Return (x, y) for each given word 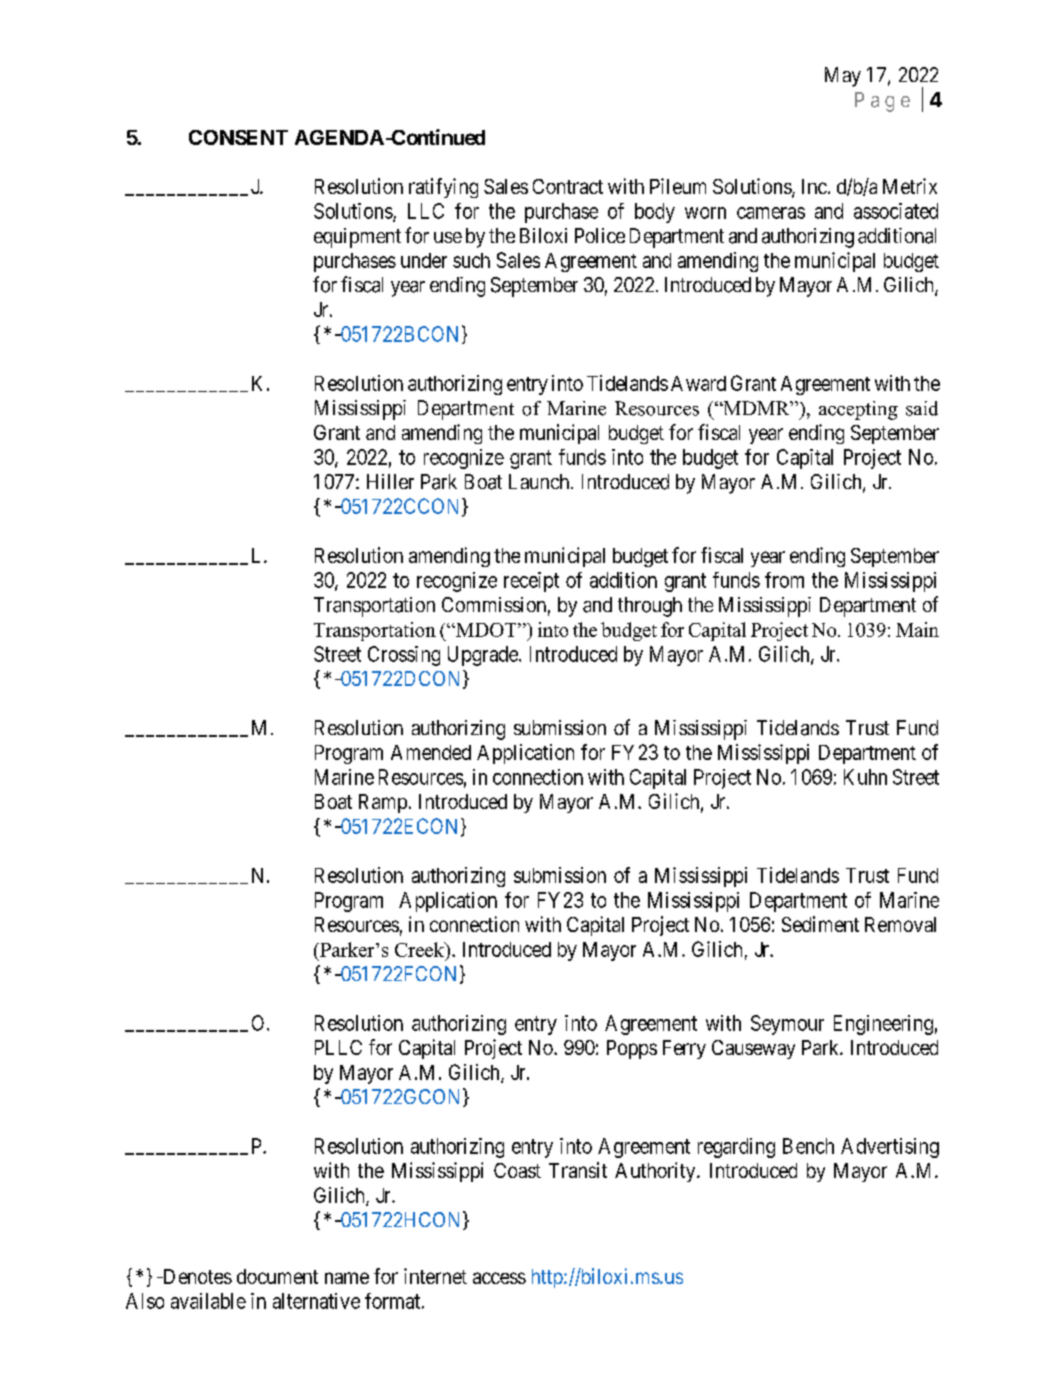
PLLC (338, 1047)
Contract (568, 186)
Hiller (390, 481)
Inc (814, 186)
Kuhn (865, 777)
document (277, 1276)
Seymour (787, 1025)
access (499, 1278)
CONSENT (238, 137)
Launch (540, 481)
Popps (632, 1049)
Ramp (383, 803)
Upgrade (484, 656)
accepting (858, 410)
